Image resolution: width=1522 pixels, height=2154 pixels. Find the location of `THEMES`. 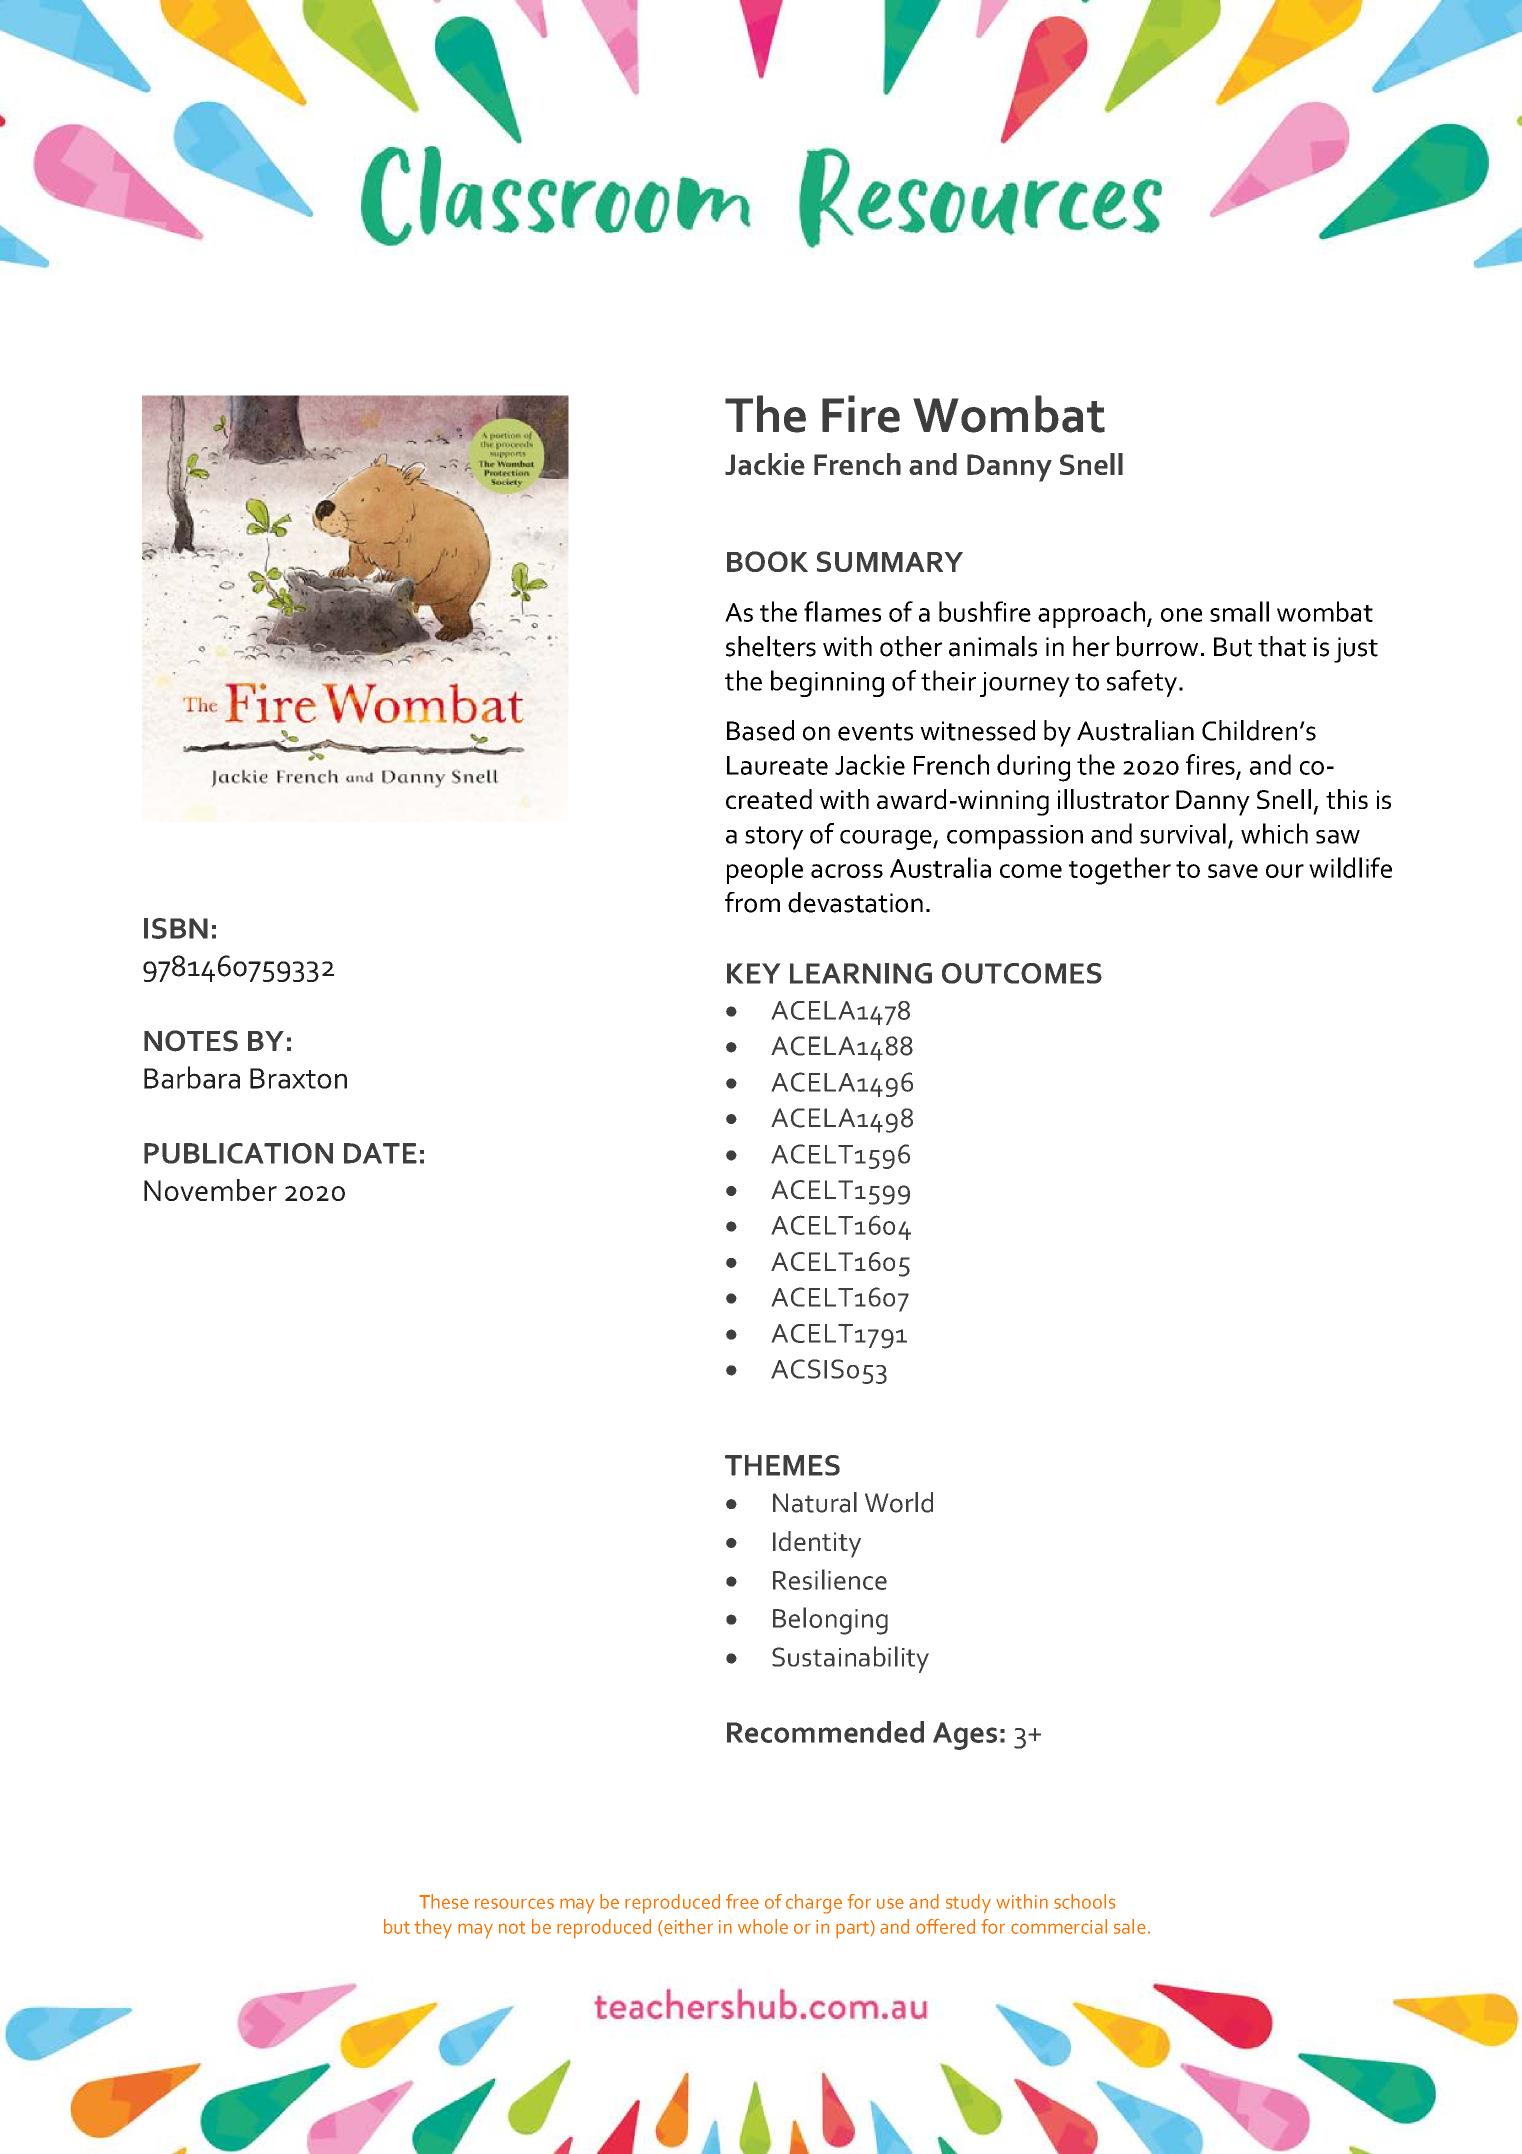

THEMES is located at coordinates (782, 1465).
